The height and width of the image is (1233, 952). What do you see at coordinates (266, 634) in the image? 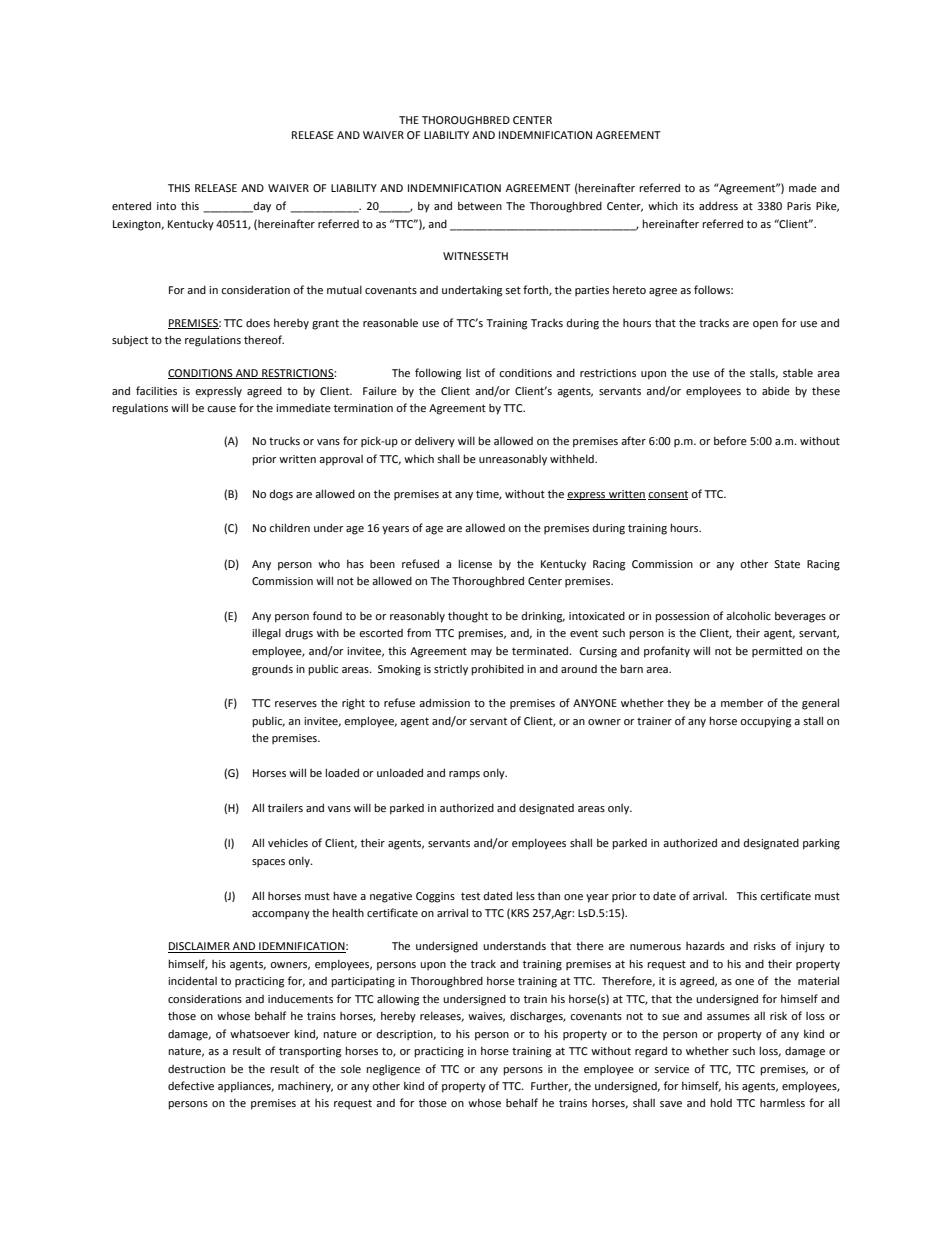
I see `illegal` at bounding box center [266, 634].
